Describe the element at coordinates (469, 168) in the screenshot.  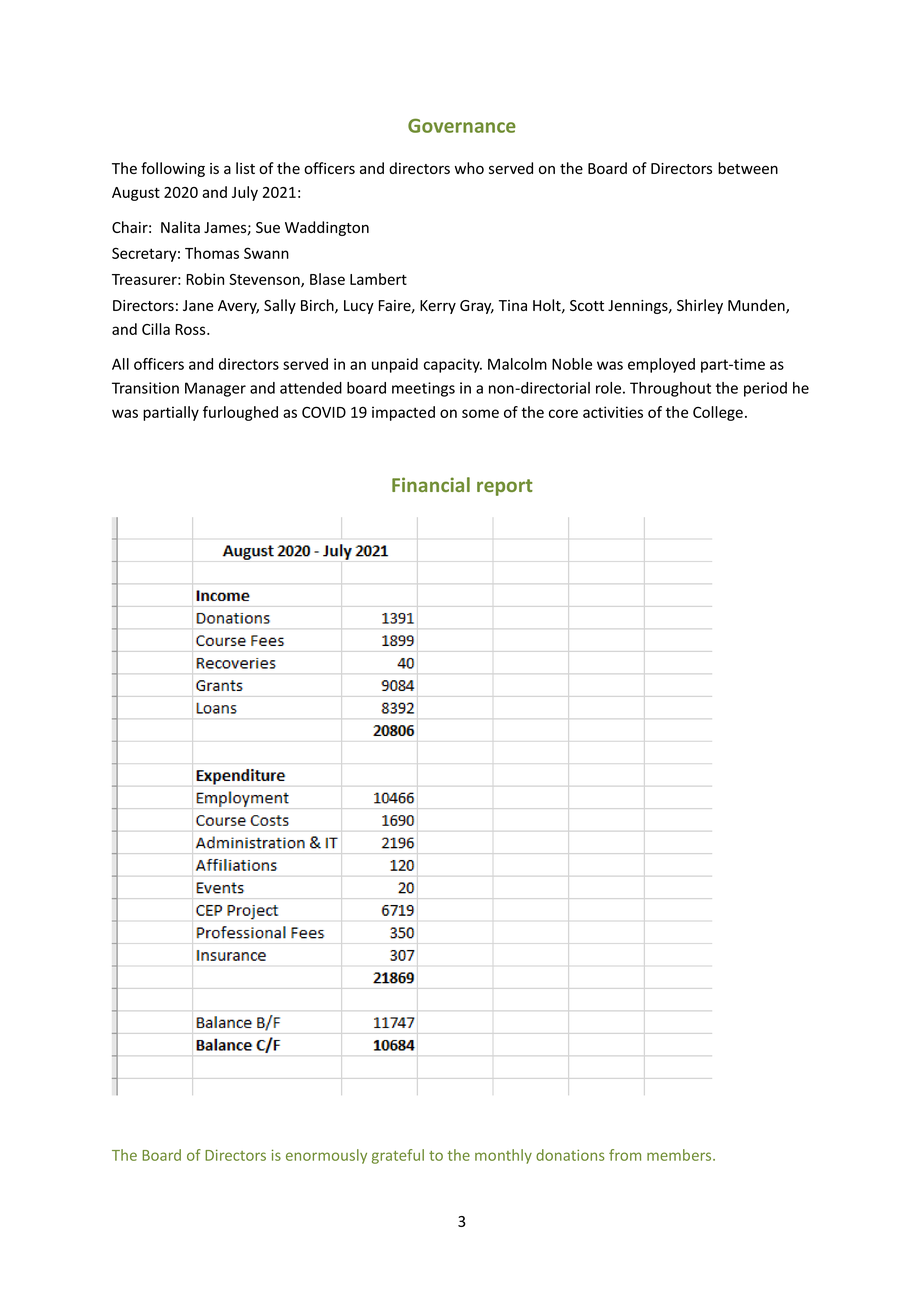
I see `who` at that location.
